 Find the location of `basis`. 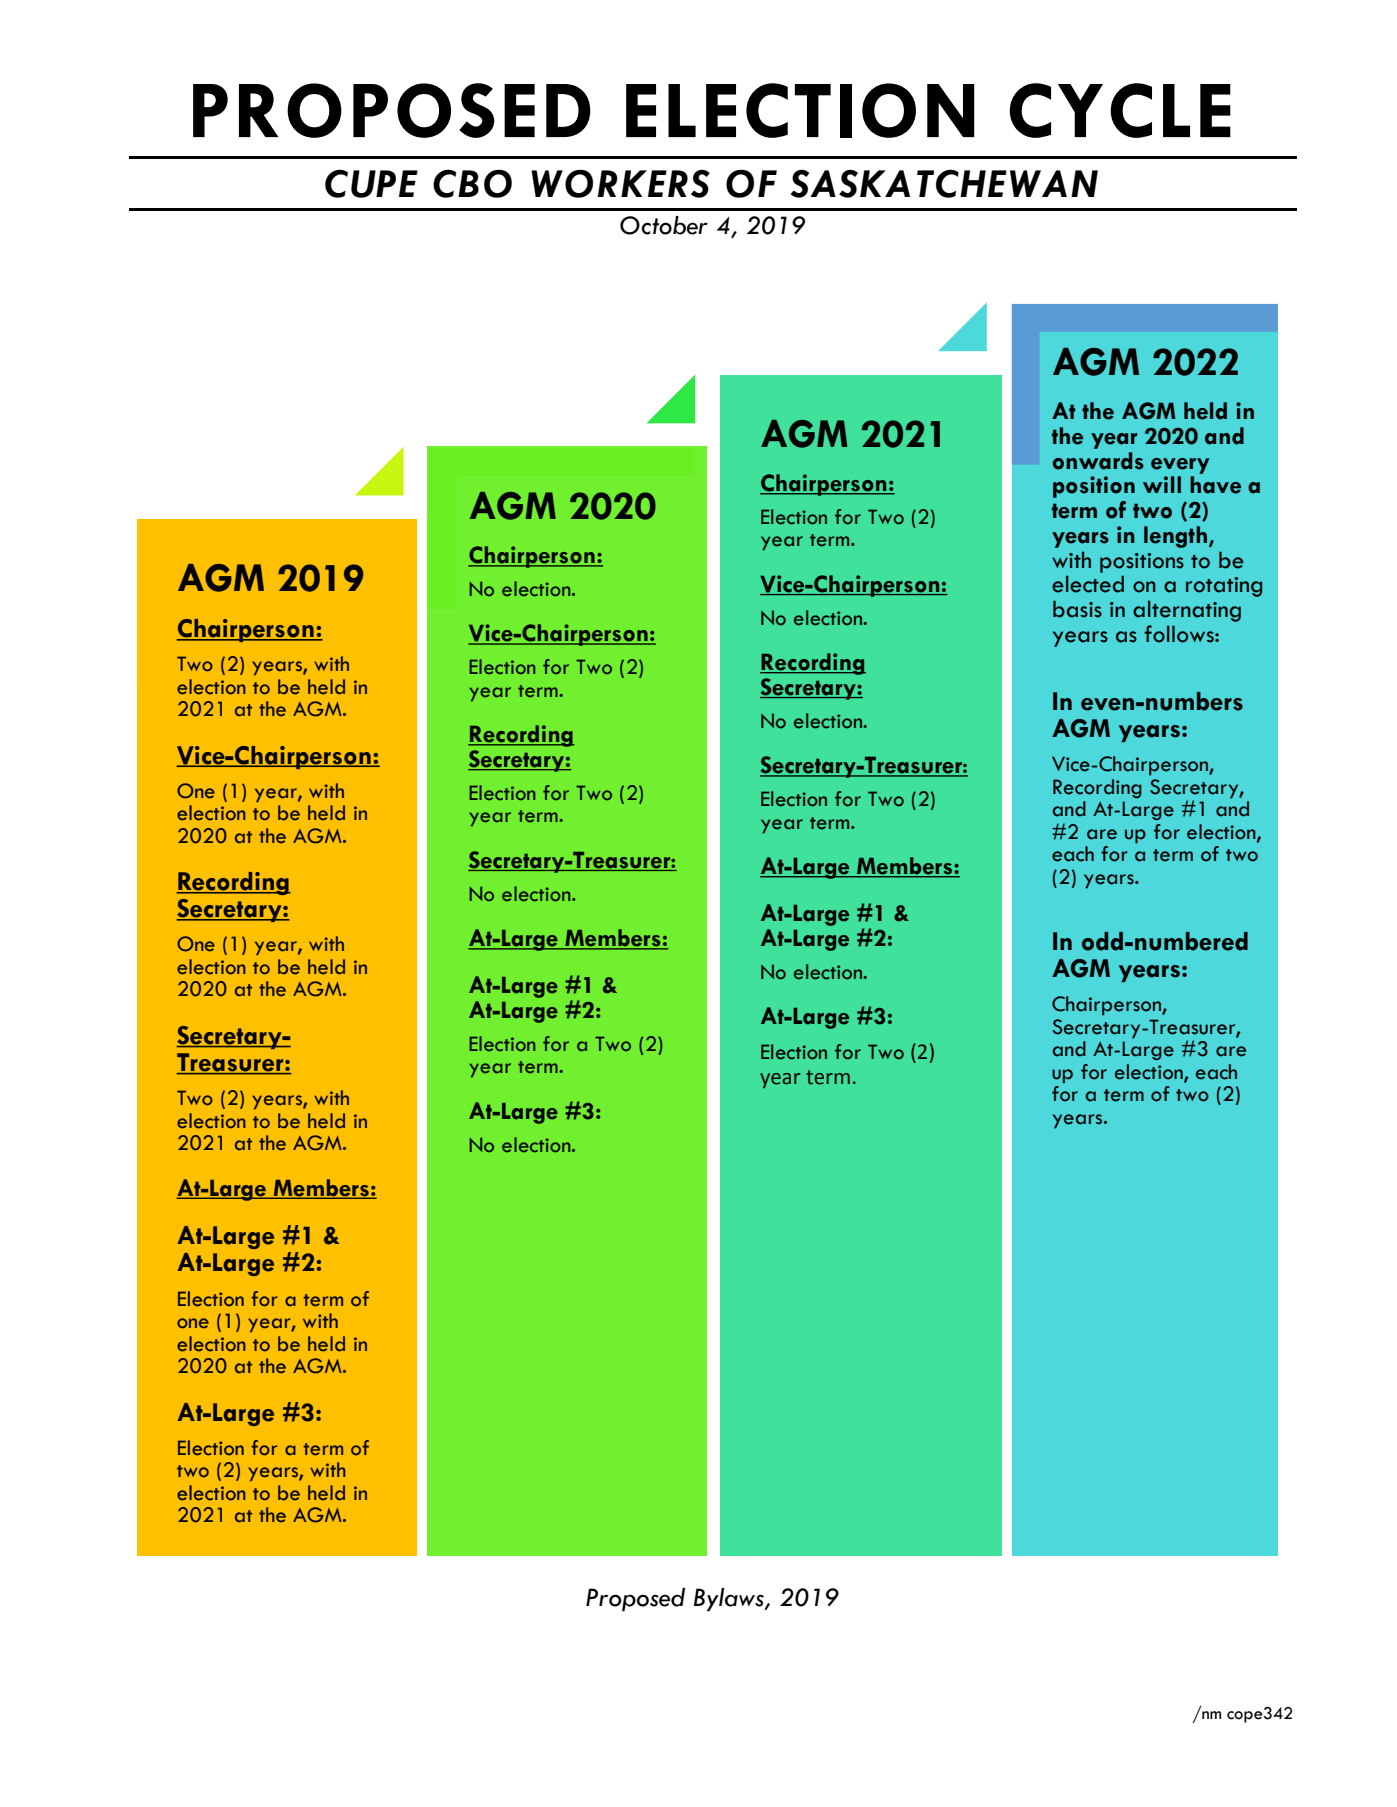

basis is located at coordinates (1077, 609).
